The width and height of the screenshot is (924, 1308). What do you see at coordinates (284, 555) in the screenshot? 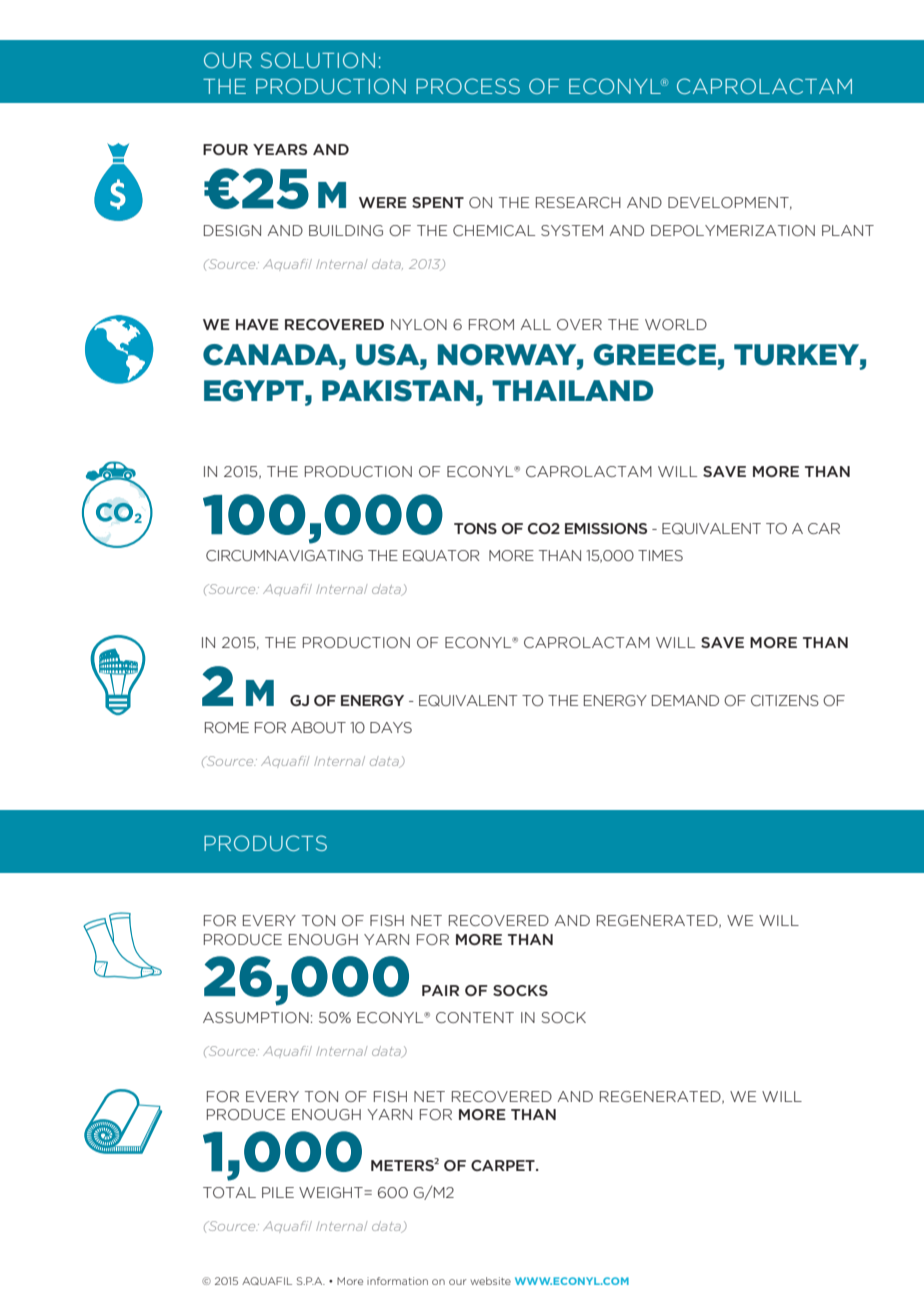
I see `CIRCUMNAVIGATING` at bounding box center [284, 555].
